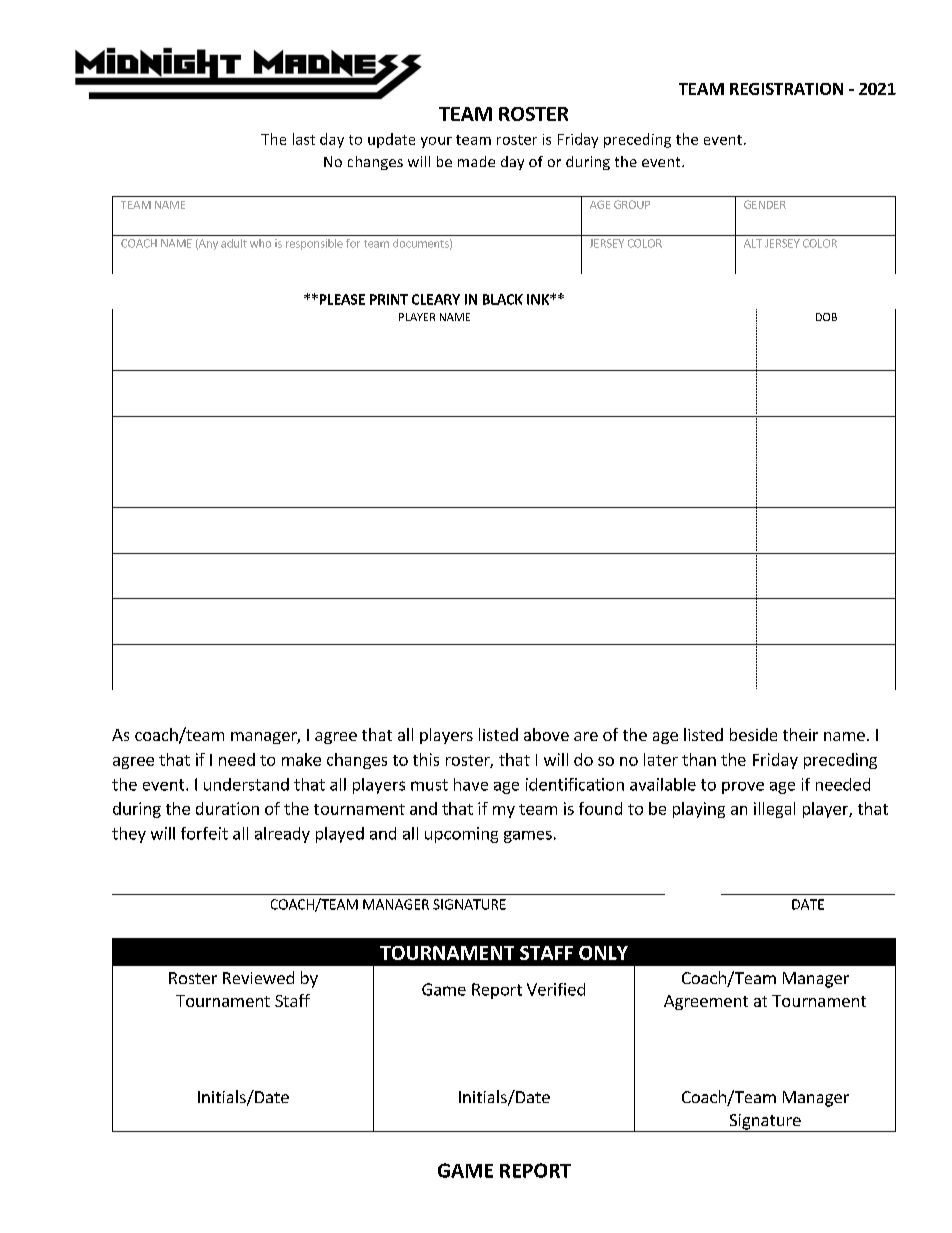 Image resolution: width=952 pixels, height=1233 pixels. I want to click on Reviewed, so click(258, 977).
